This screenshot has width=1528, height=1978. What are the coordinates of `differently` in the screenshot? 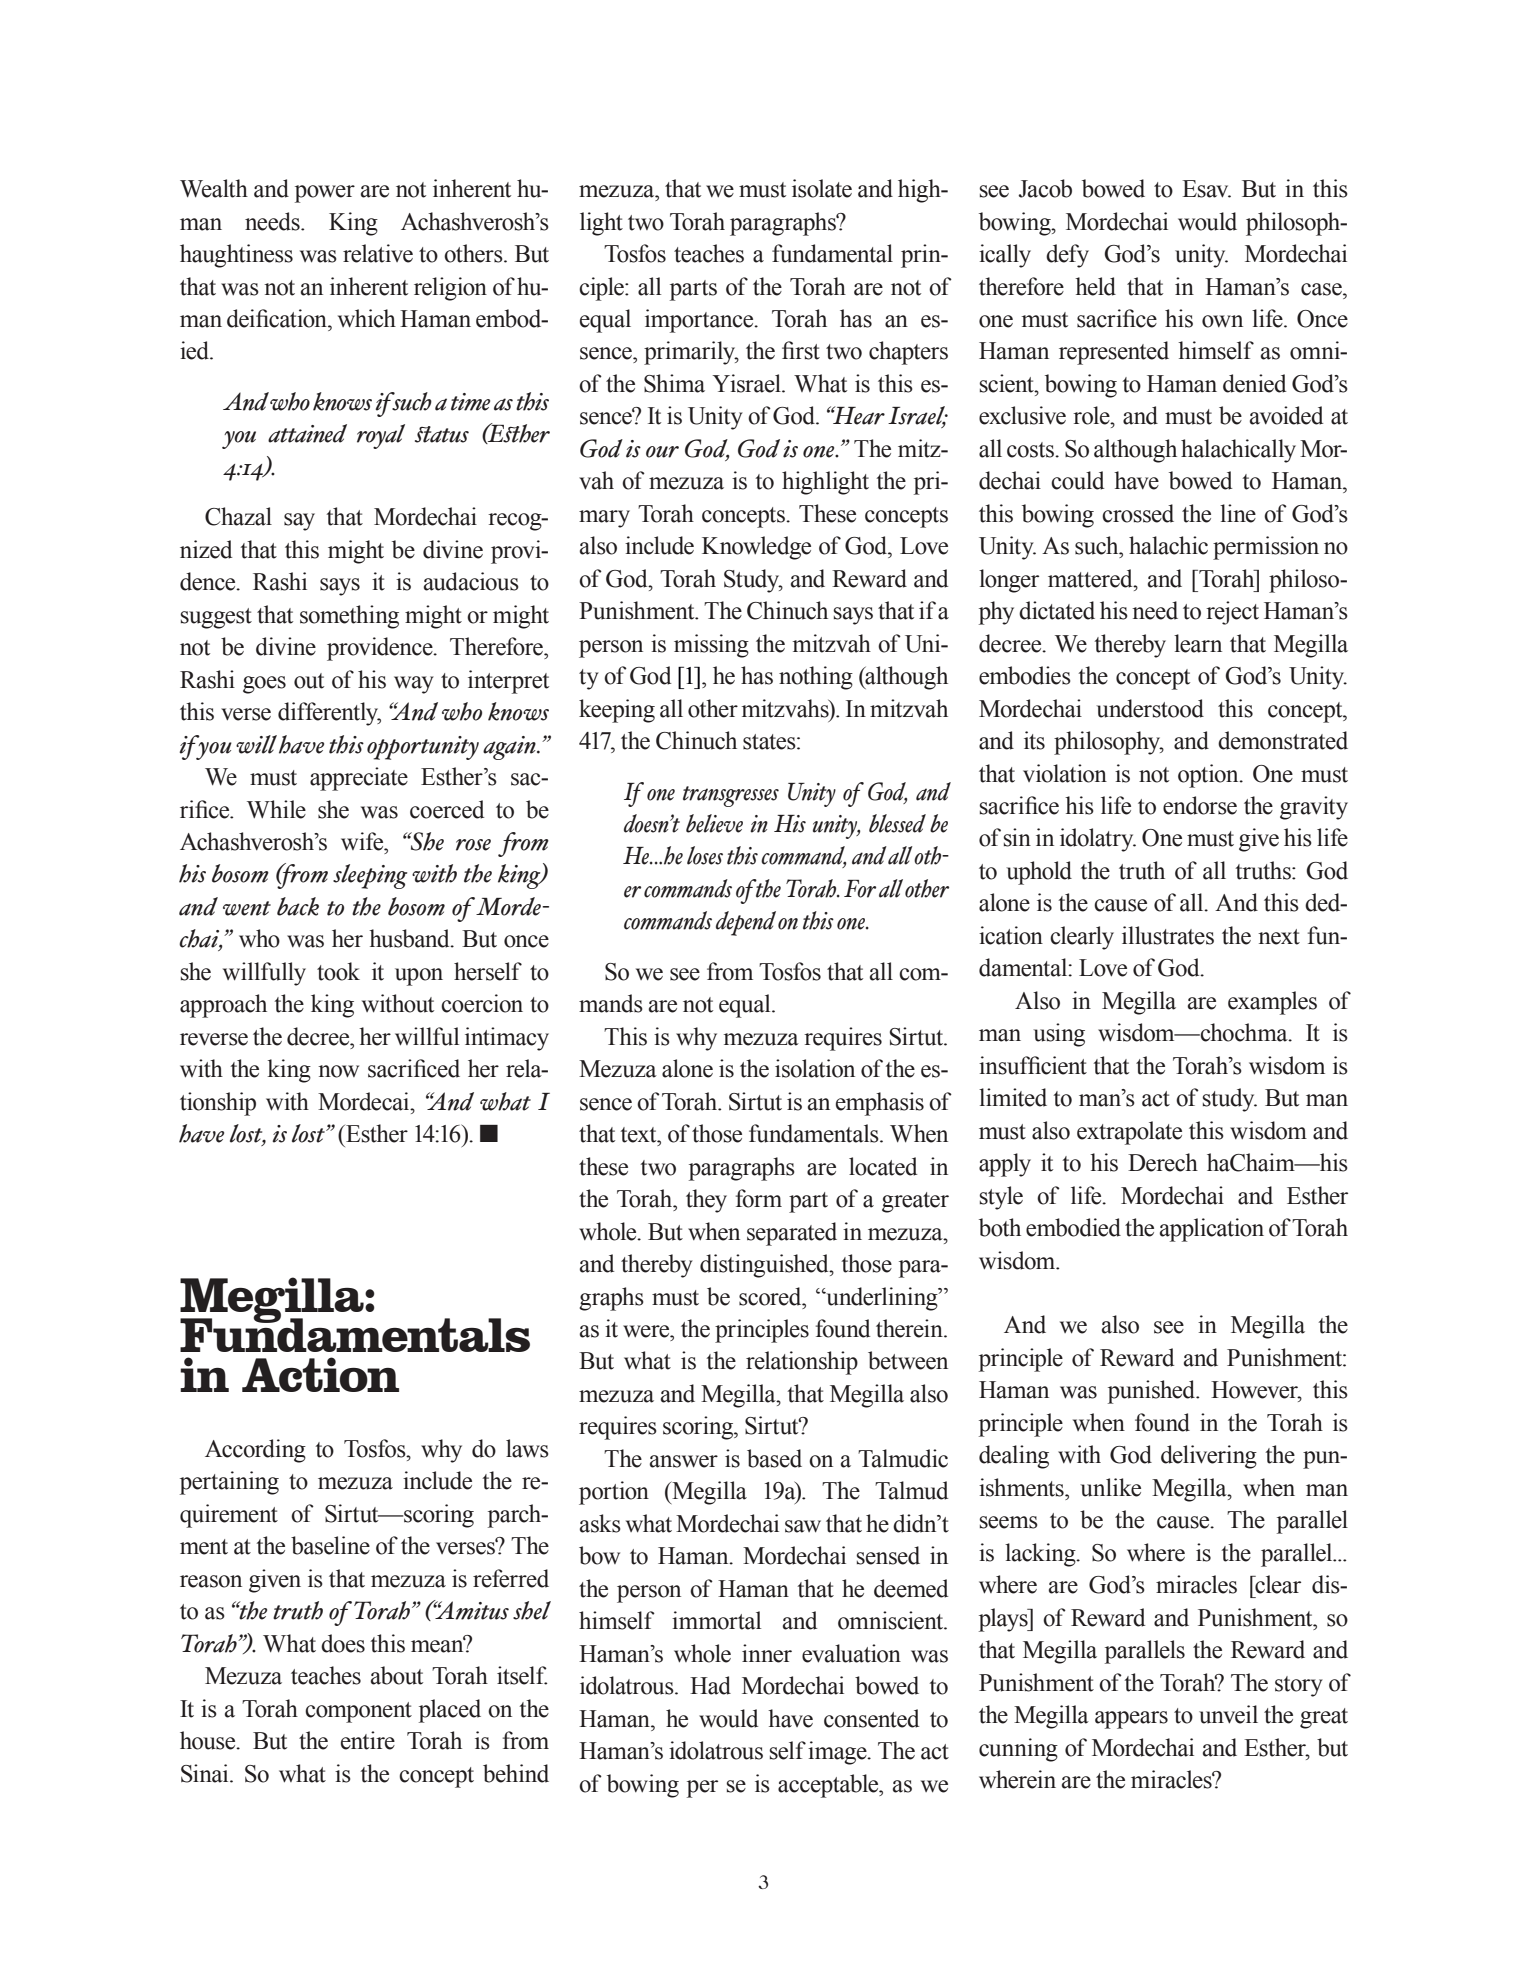 It's located at (329, 714).
